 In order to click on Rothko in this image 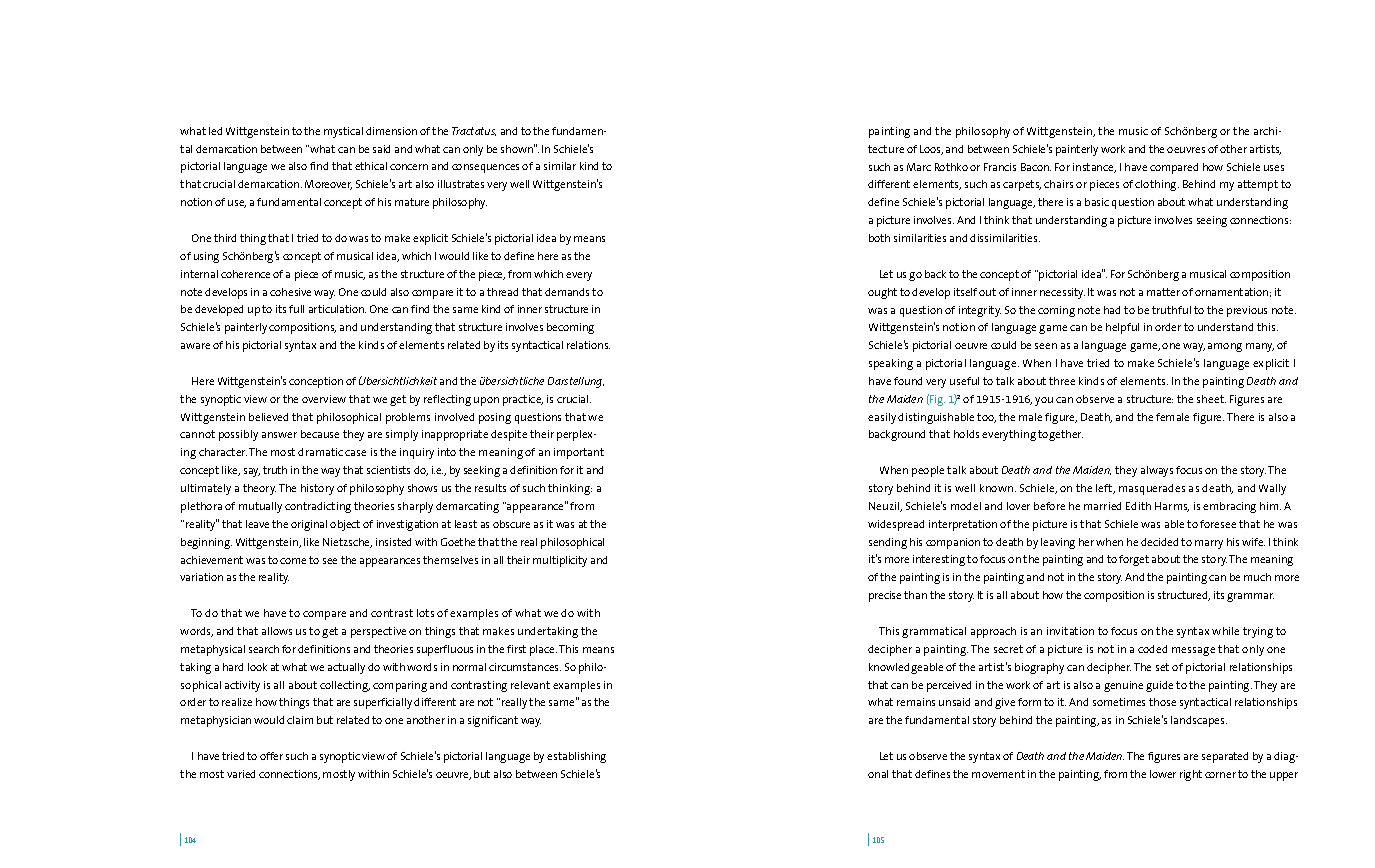, I will do `click(951, 167)`.
